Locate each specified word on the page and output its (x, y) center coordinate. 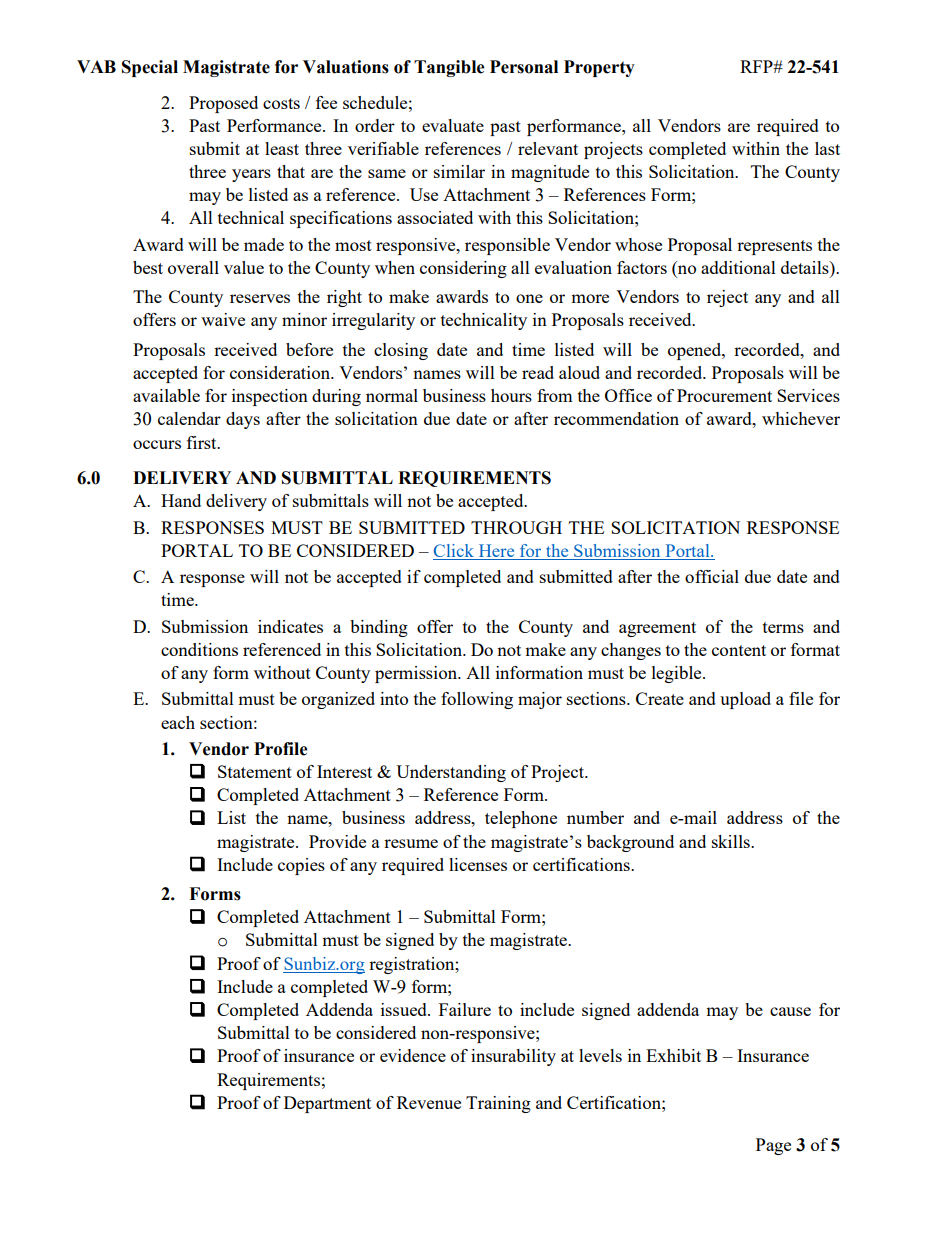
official (712, 576)
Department (327, 1104)
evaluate (453, 125)
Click (454, 552)
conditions (199, 649)
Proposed (223, 104)
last (827, 148)
